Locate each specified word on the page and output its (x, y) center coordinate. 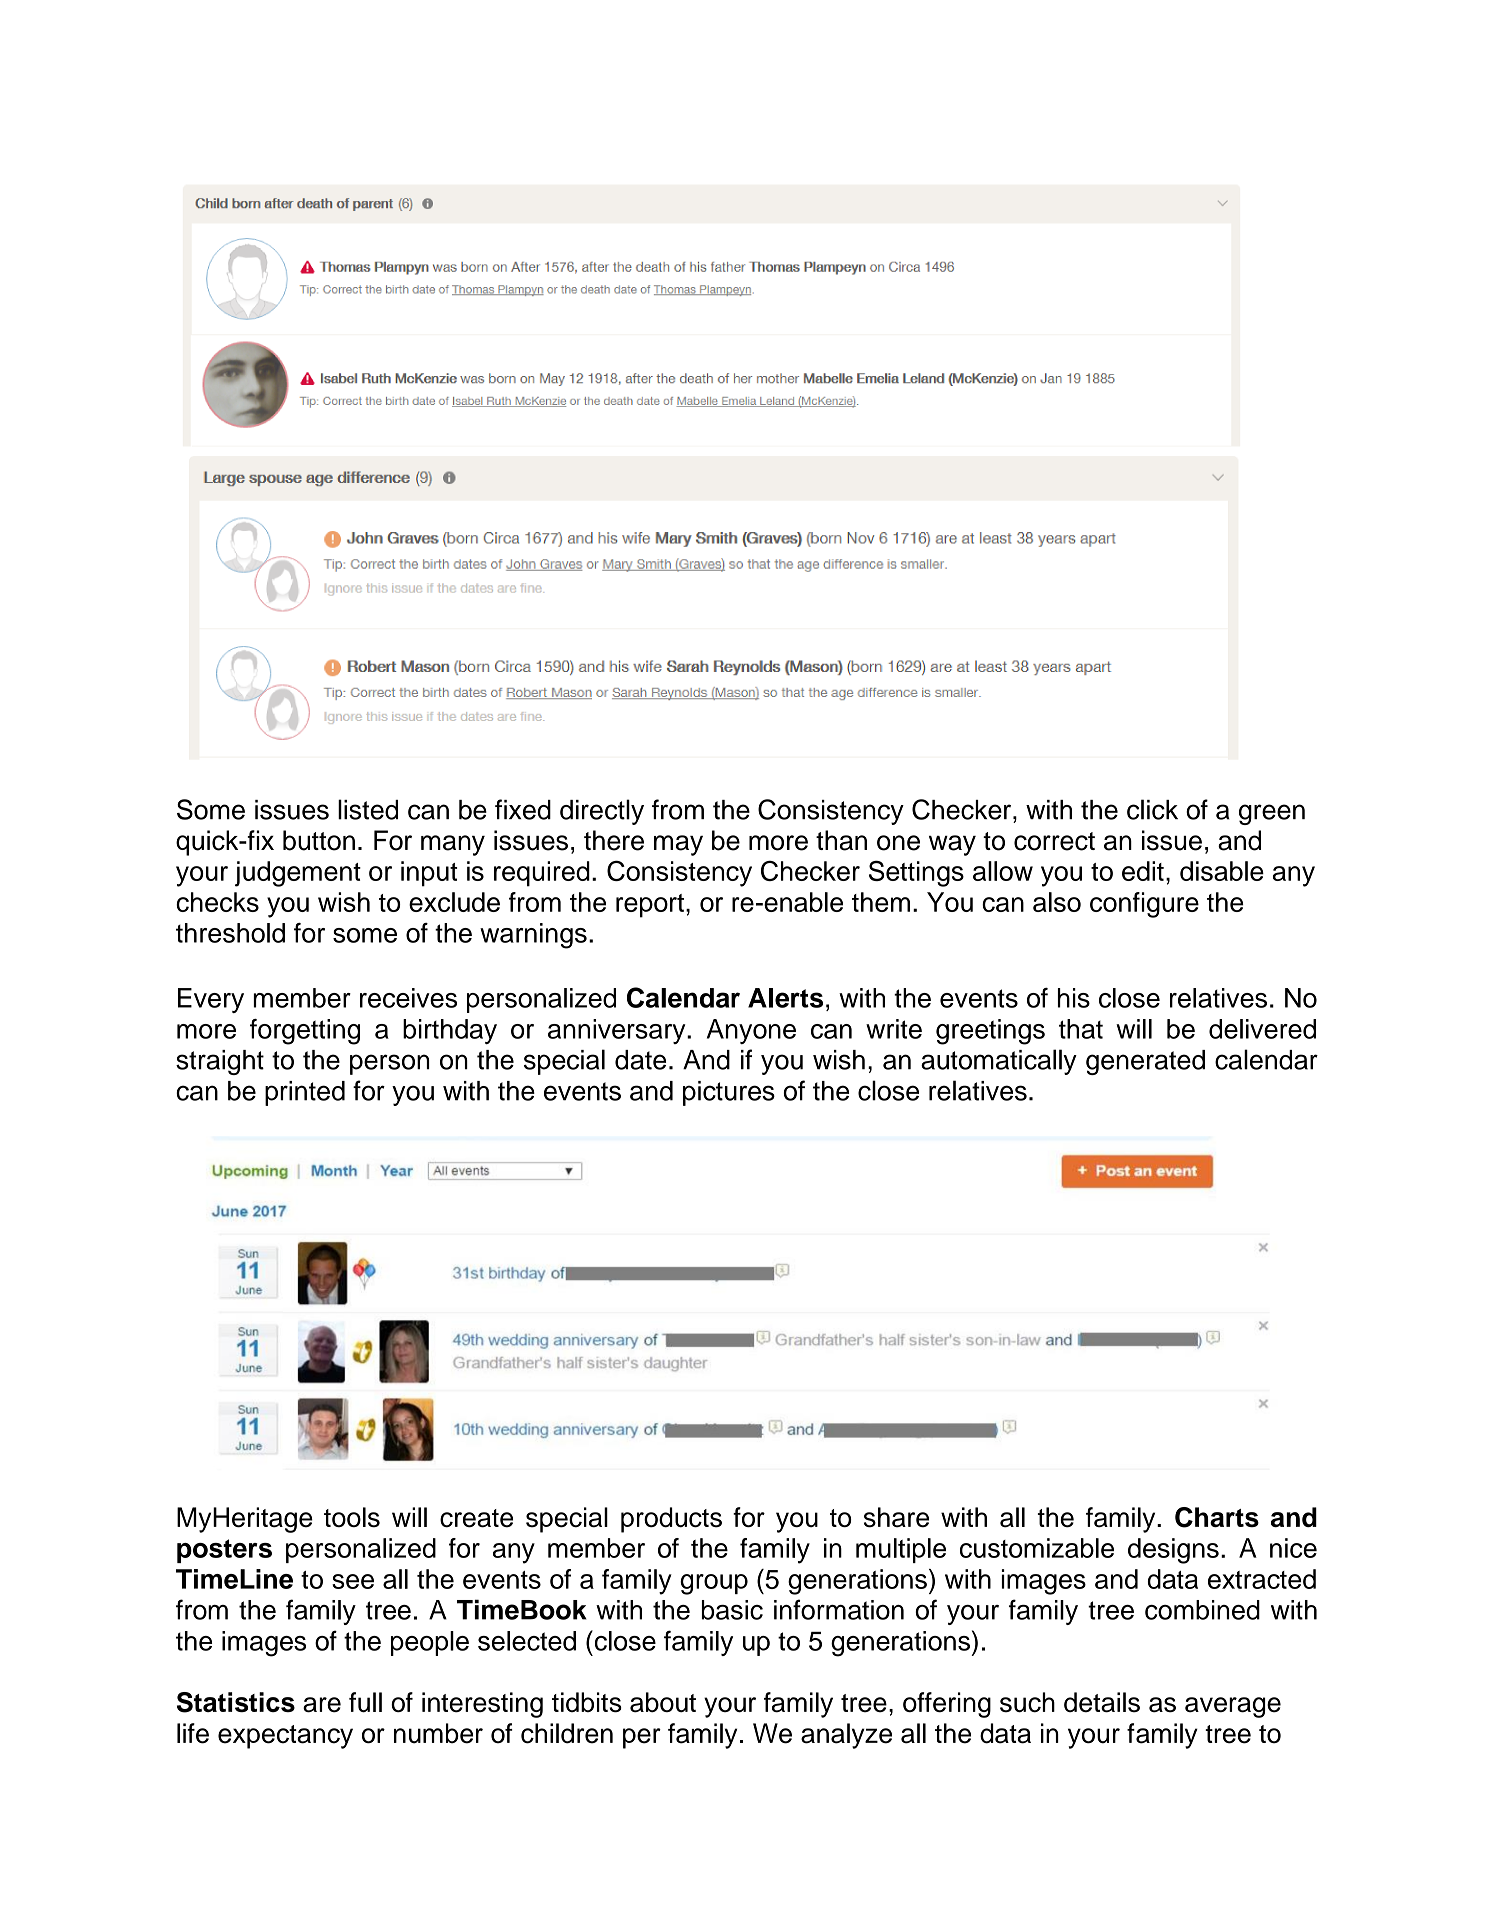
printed (305, 1093)
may (678, 845)
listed (368, 809)
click (1152, 809)
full (365, 1702)
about (663, 1702)
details (1102, 1702)
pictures (729, 1093)
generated (1145, 1062)
